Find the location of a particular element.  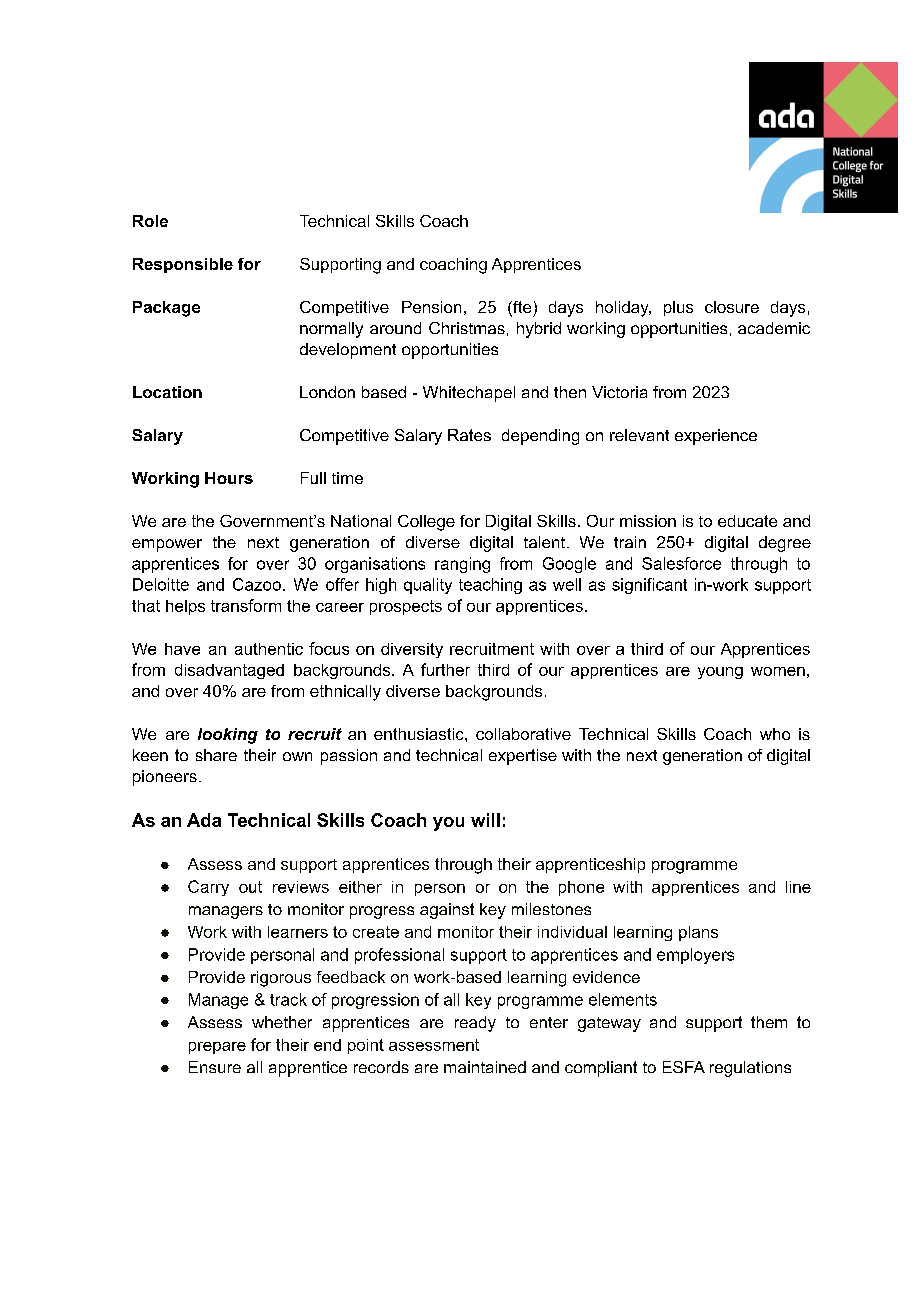

College is located at coordinates (426, 523).
